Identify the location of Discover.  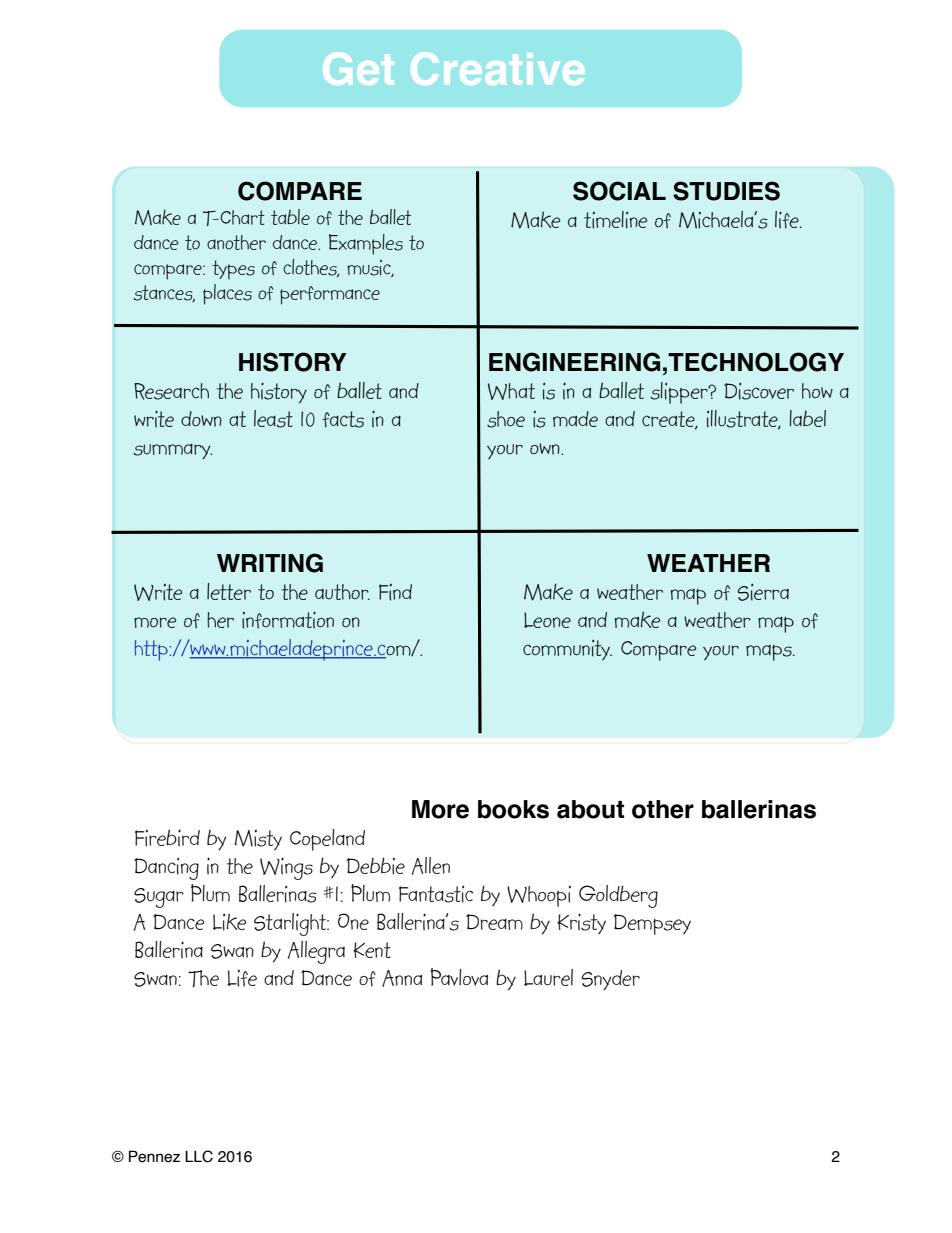
(759, 391).
